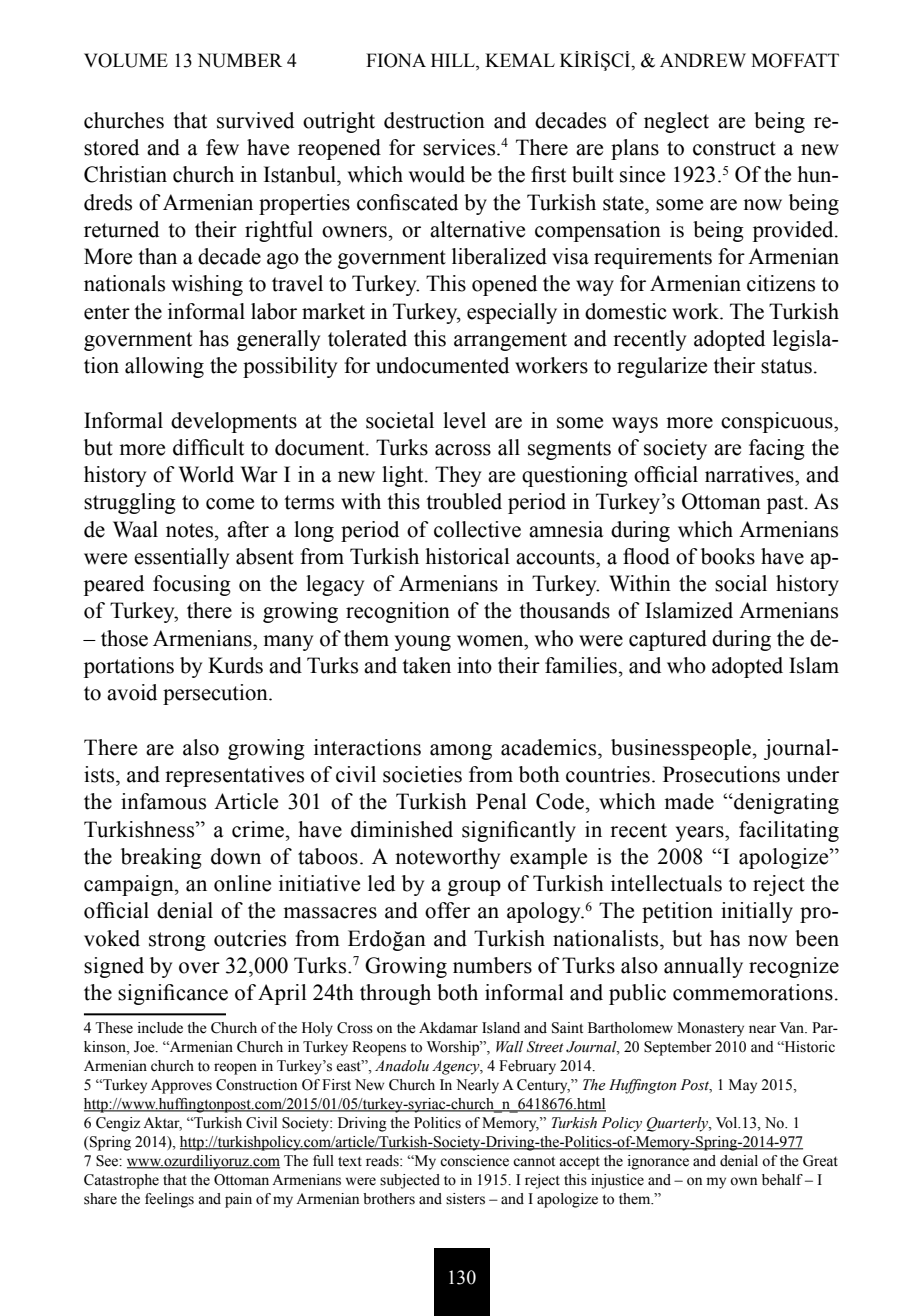  What do you see at coordinates (208, 447) in the image?
I see `difficult` at bounding box center [208, 447].
